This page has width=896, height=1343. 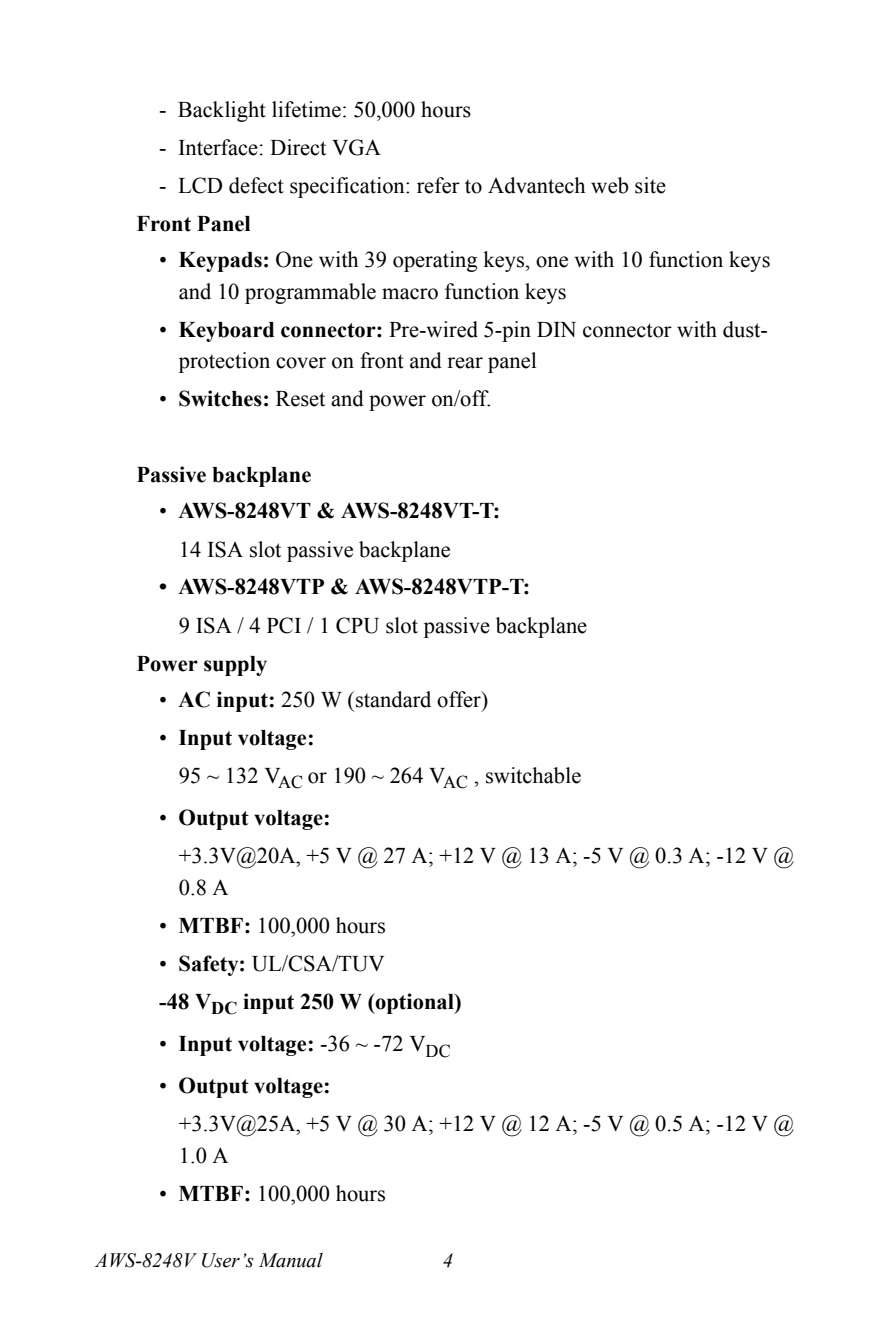 I want to click on offer, so click(x=460, y=699).
